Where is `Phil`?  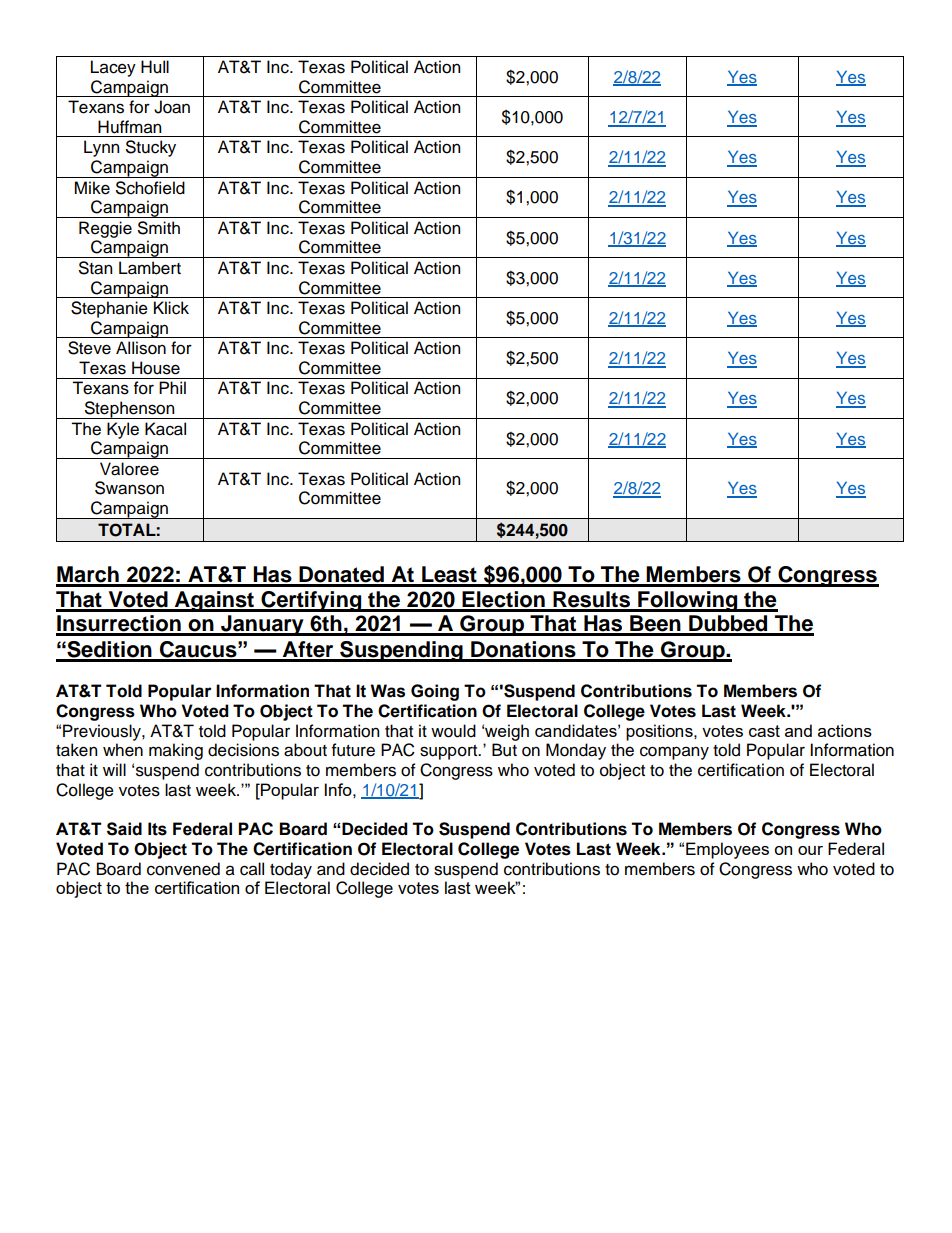
Phil is located at coordinates (172, 387).
